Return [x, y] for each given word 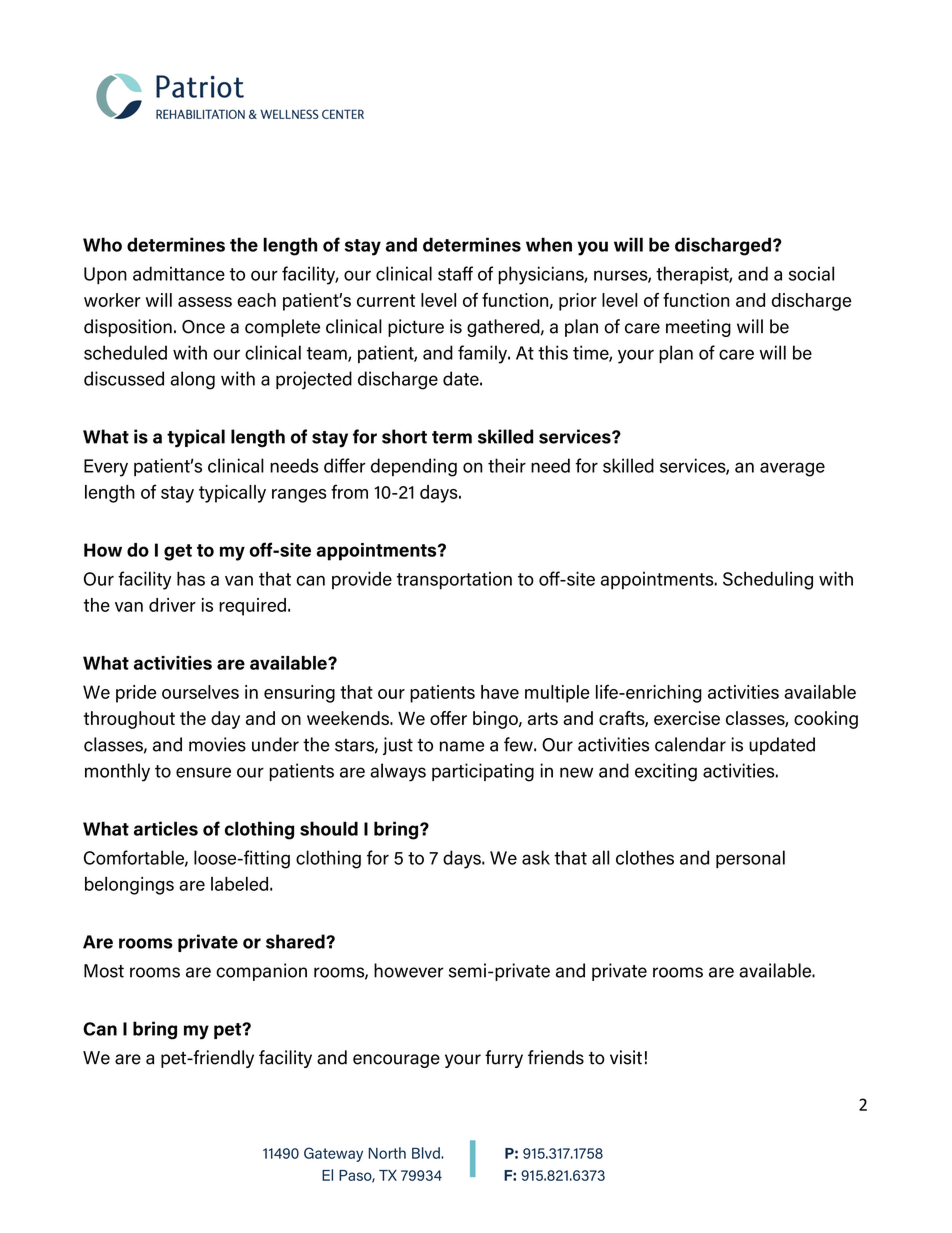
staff [455, 273]
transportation [454, 580]
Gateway [333, 1154]
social [811, 273]
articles [166, 828]
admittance [179, 273]
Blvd [427, 1153]
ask [536, 857]
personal [750, 859]
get [178, 552]
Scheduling [768, 580]
